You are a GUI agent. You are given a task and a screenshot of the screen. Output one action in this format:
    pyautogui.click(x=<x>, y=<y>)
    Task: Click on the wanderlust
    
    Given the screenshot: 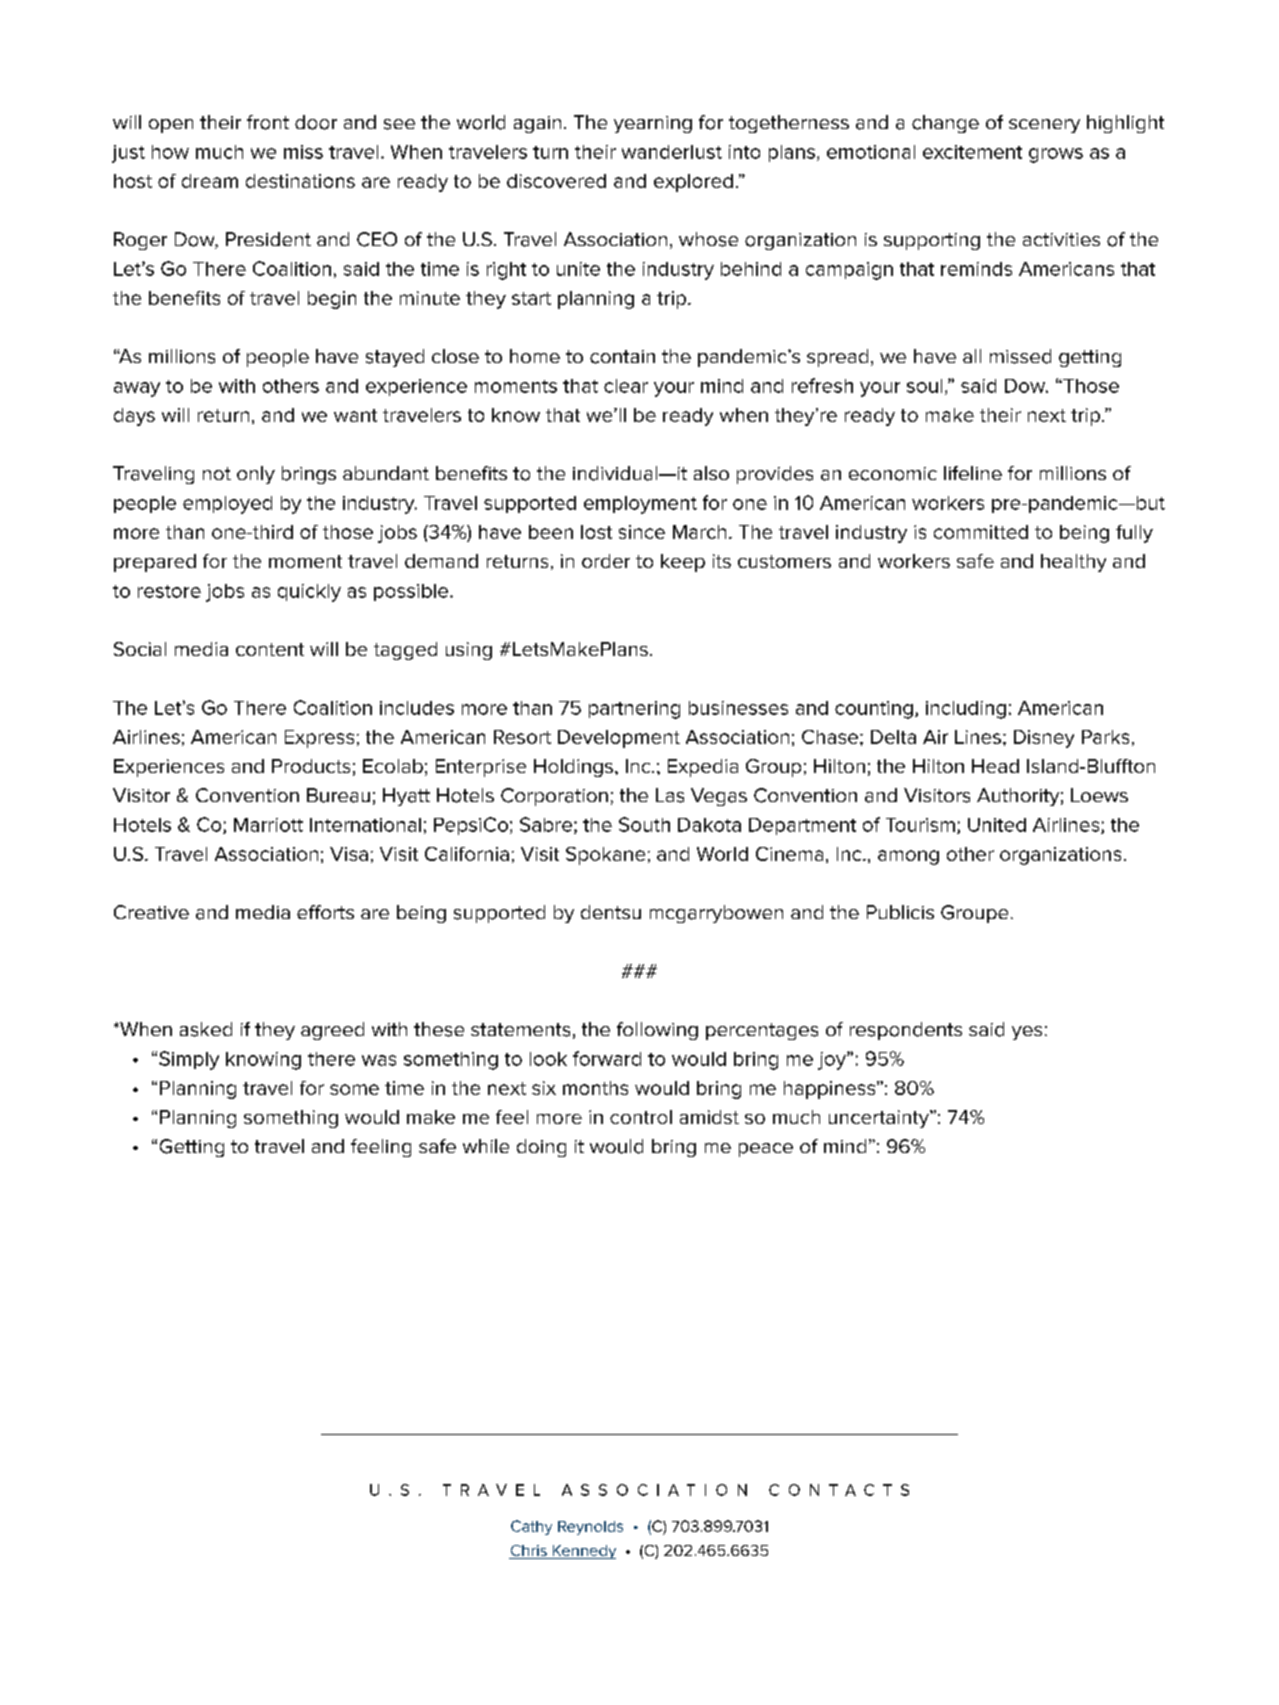 What is the action you would take?
    pyautogui.click(x=672, y=152)
